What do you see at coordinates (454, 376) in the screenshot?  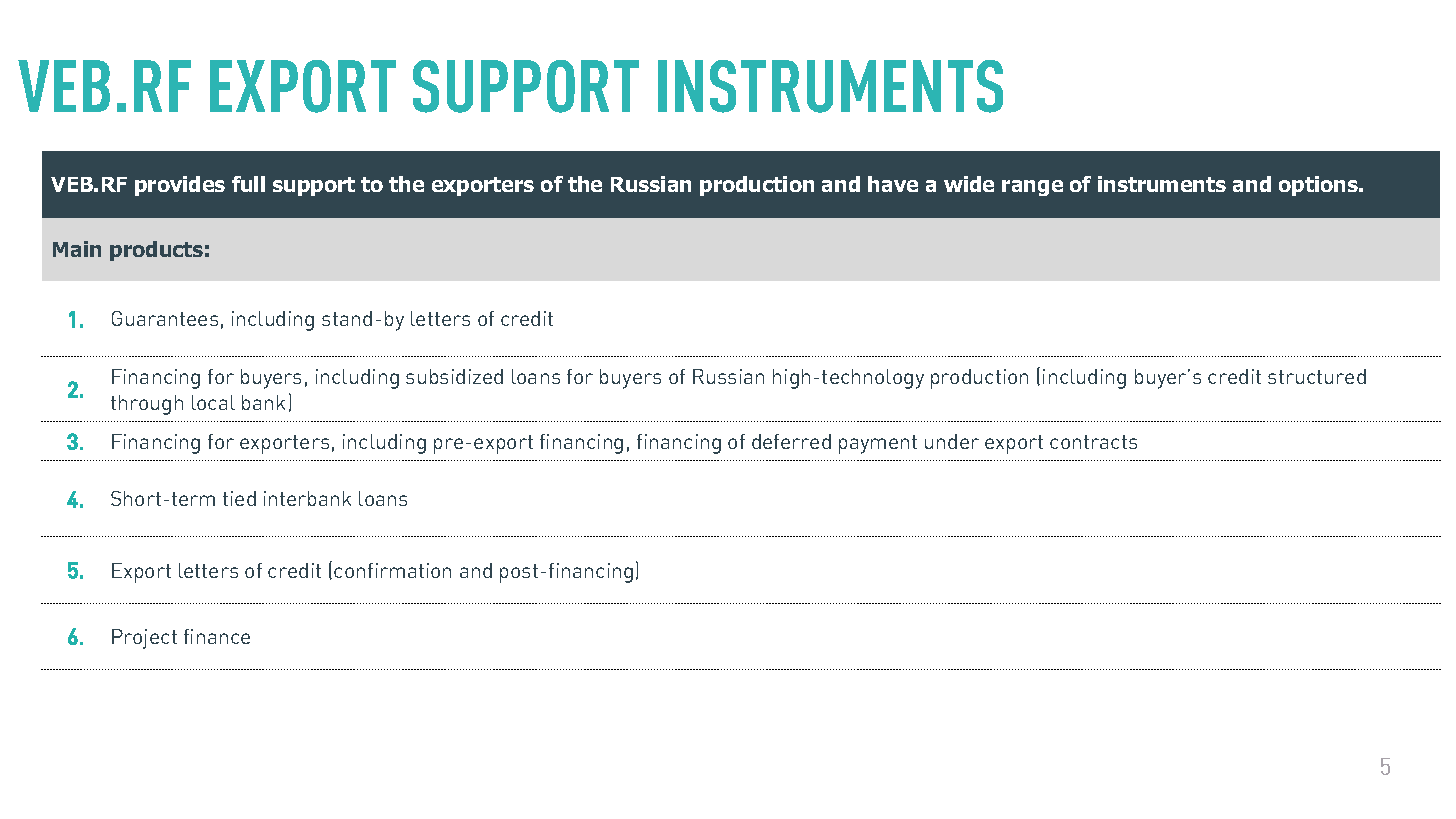 I see `subsidized` at bounding box center [454, 376].
